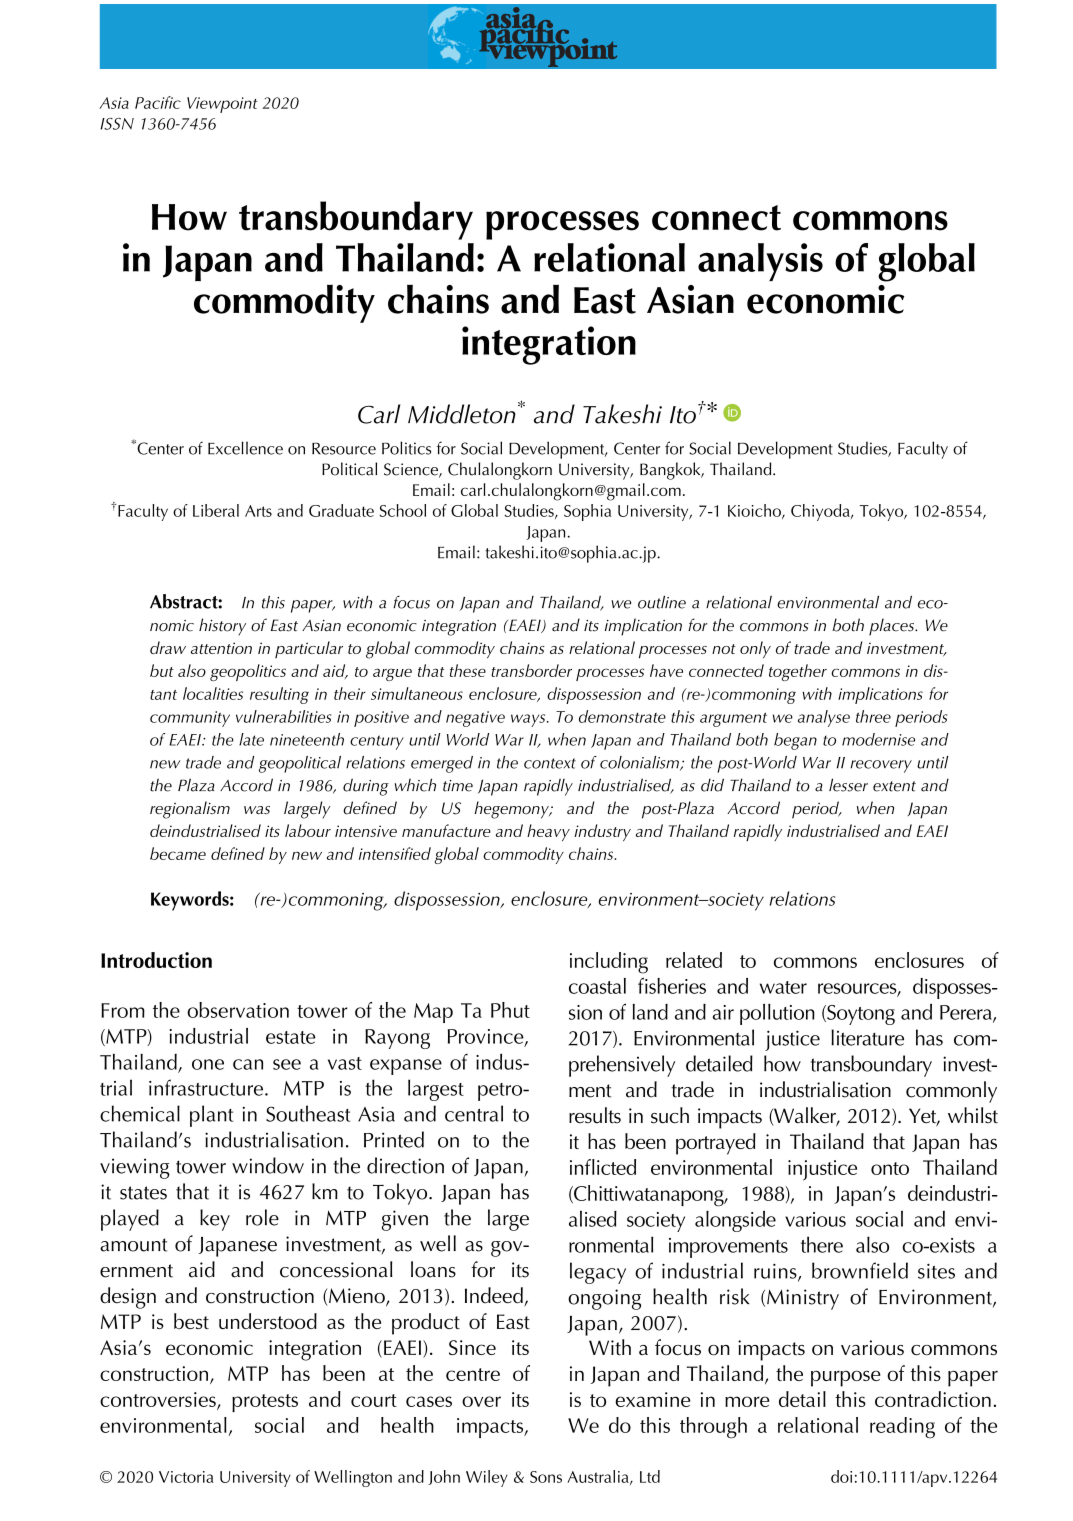 The width and height of the page is (1073, 1521). I want to click on together, so click(798, 672).
